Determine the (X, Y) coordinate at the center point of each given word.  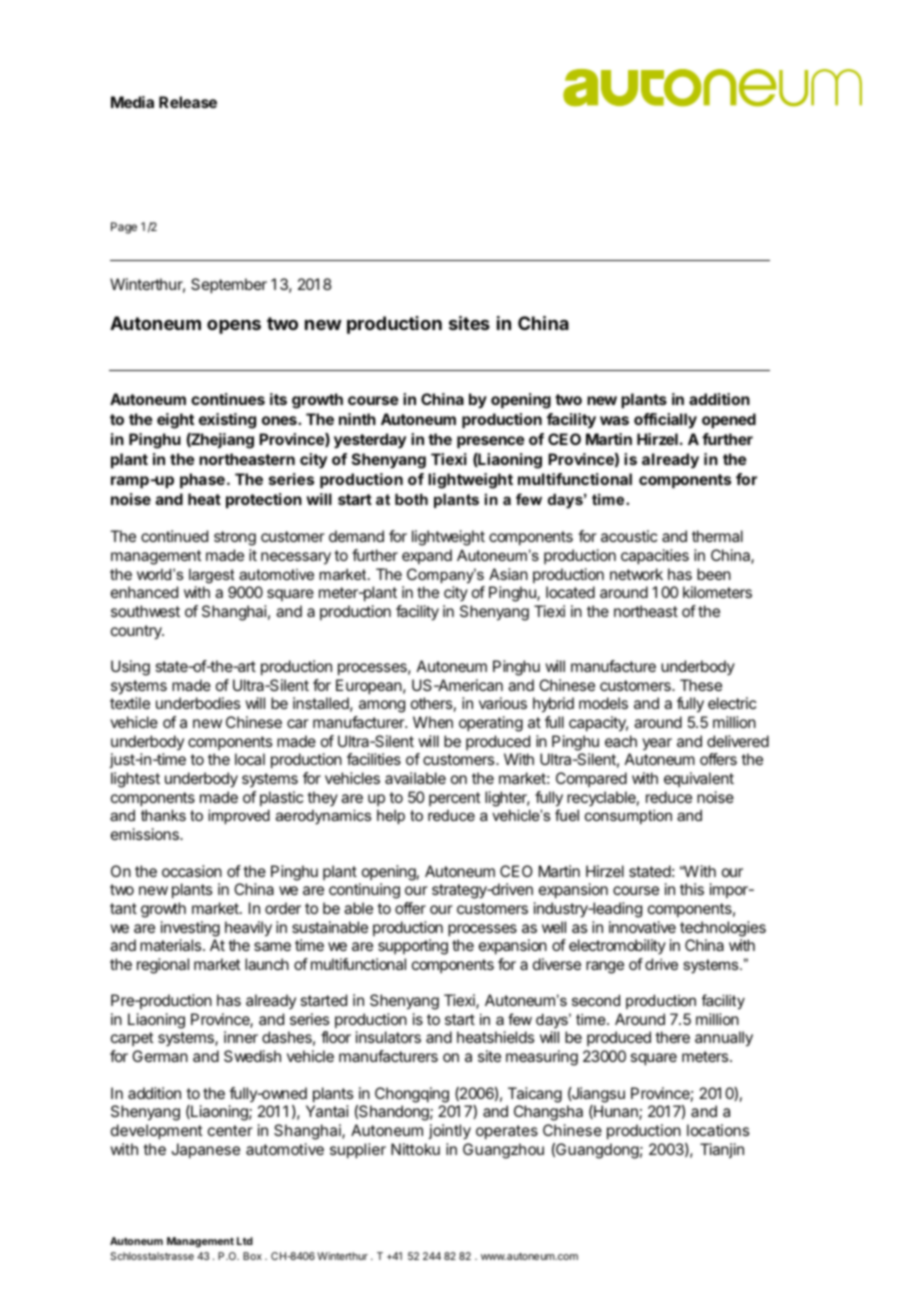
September (229, 286)
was (614, 420)
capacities (655, 557)
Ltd (245, 1241)
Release (188, 102)
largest (211, 576)
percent (454, 799)
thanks (163, 815)
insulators (388, 1037)
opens (234, 327)
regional (163, 966)
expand (427, 556)
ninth (357, 419)
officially (665, 421)
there (672, 1037)
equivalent (699, 779)
